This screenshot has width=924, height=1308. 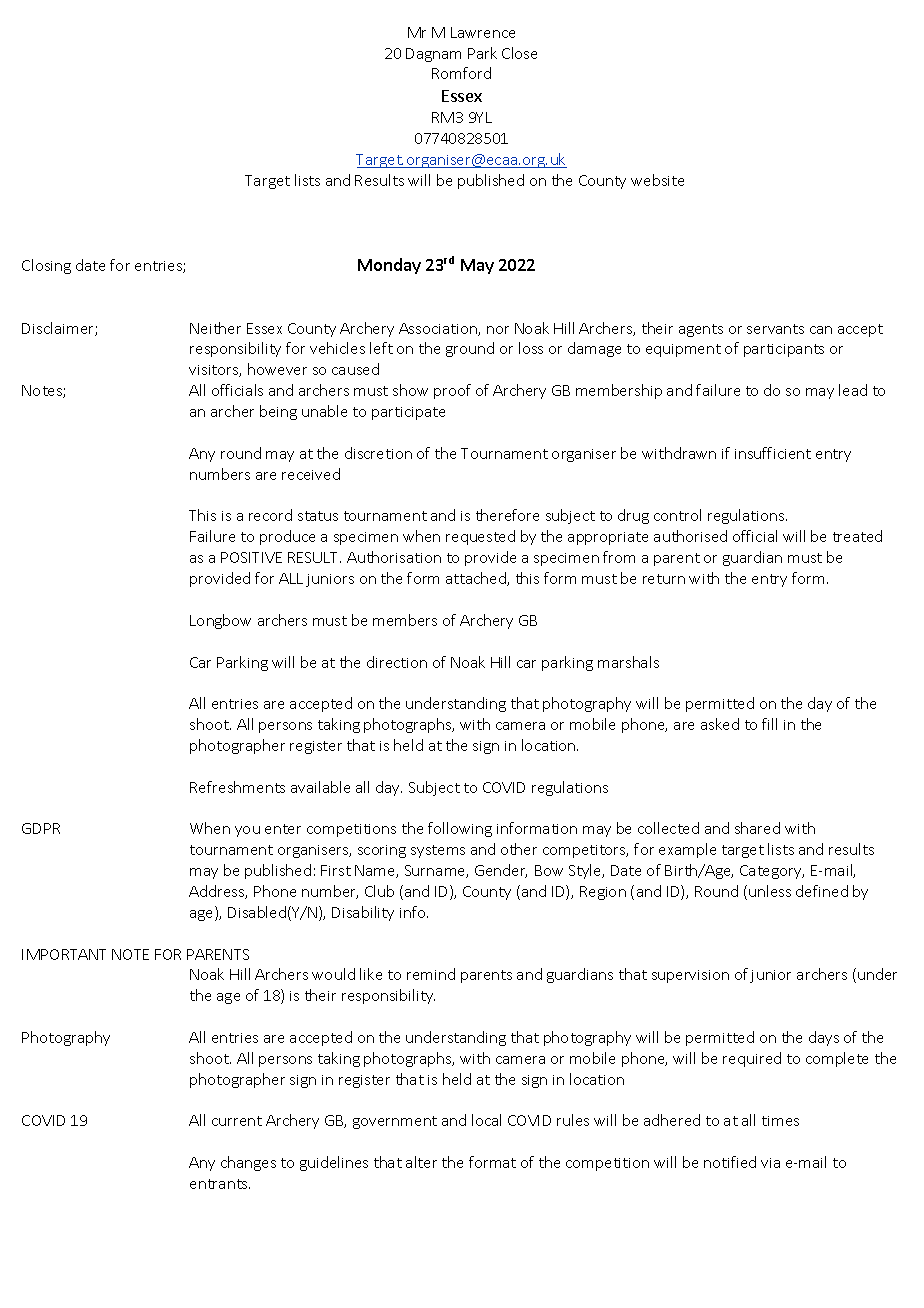 I want to click on insufficient, so click(x=773, y=453).
